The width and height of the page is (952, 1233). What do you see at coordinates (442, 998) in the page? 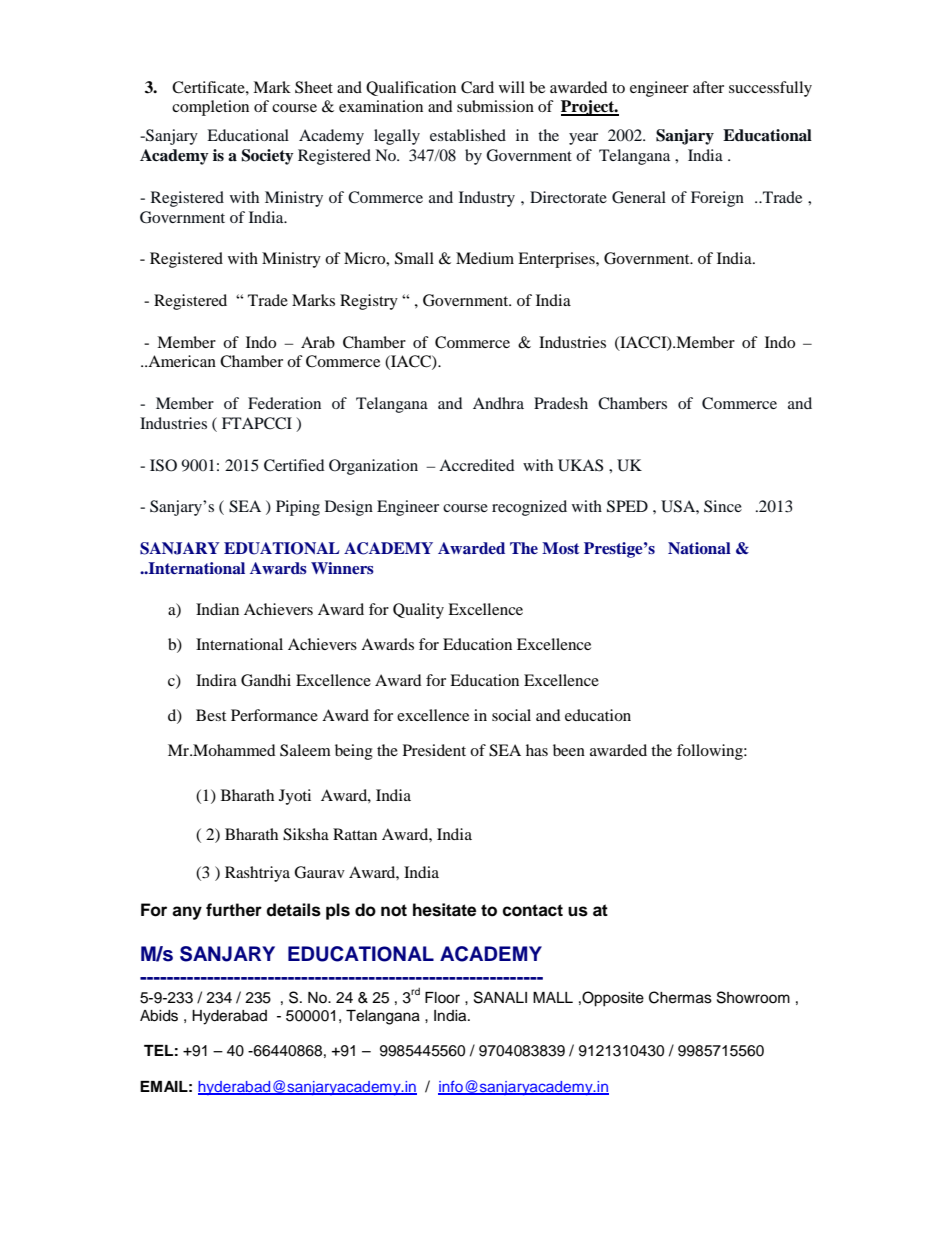
I see `Floor` at bounding box center [442, 998].
